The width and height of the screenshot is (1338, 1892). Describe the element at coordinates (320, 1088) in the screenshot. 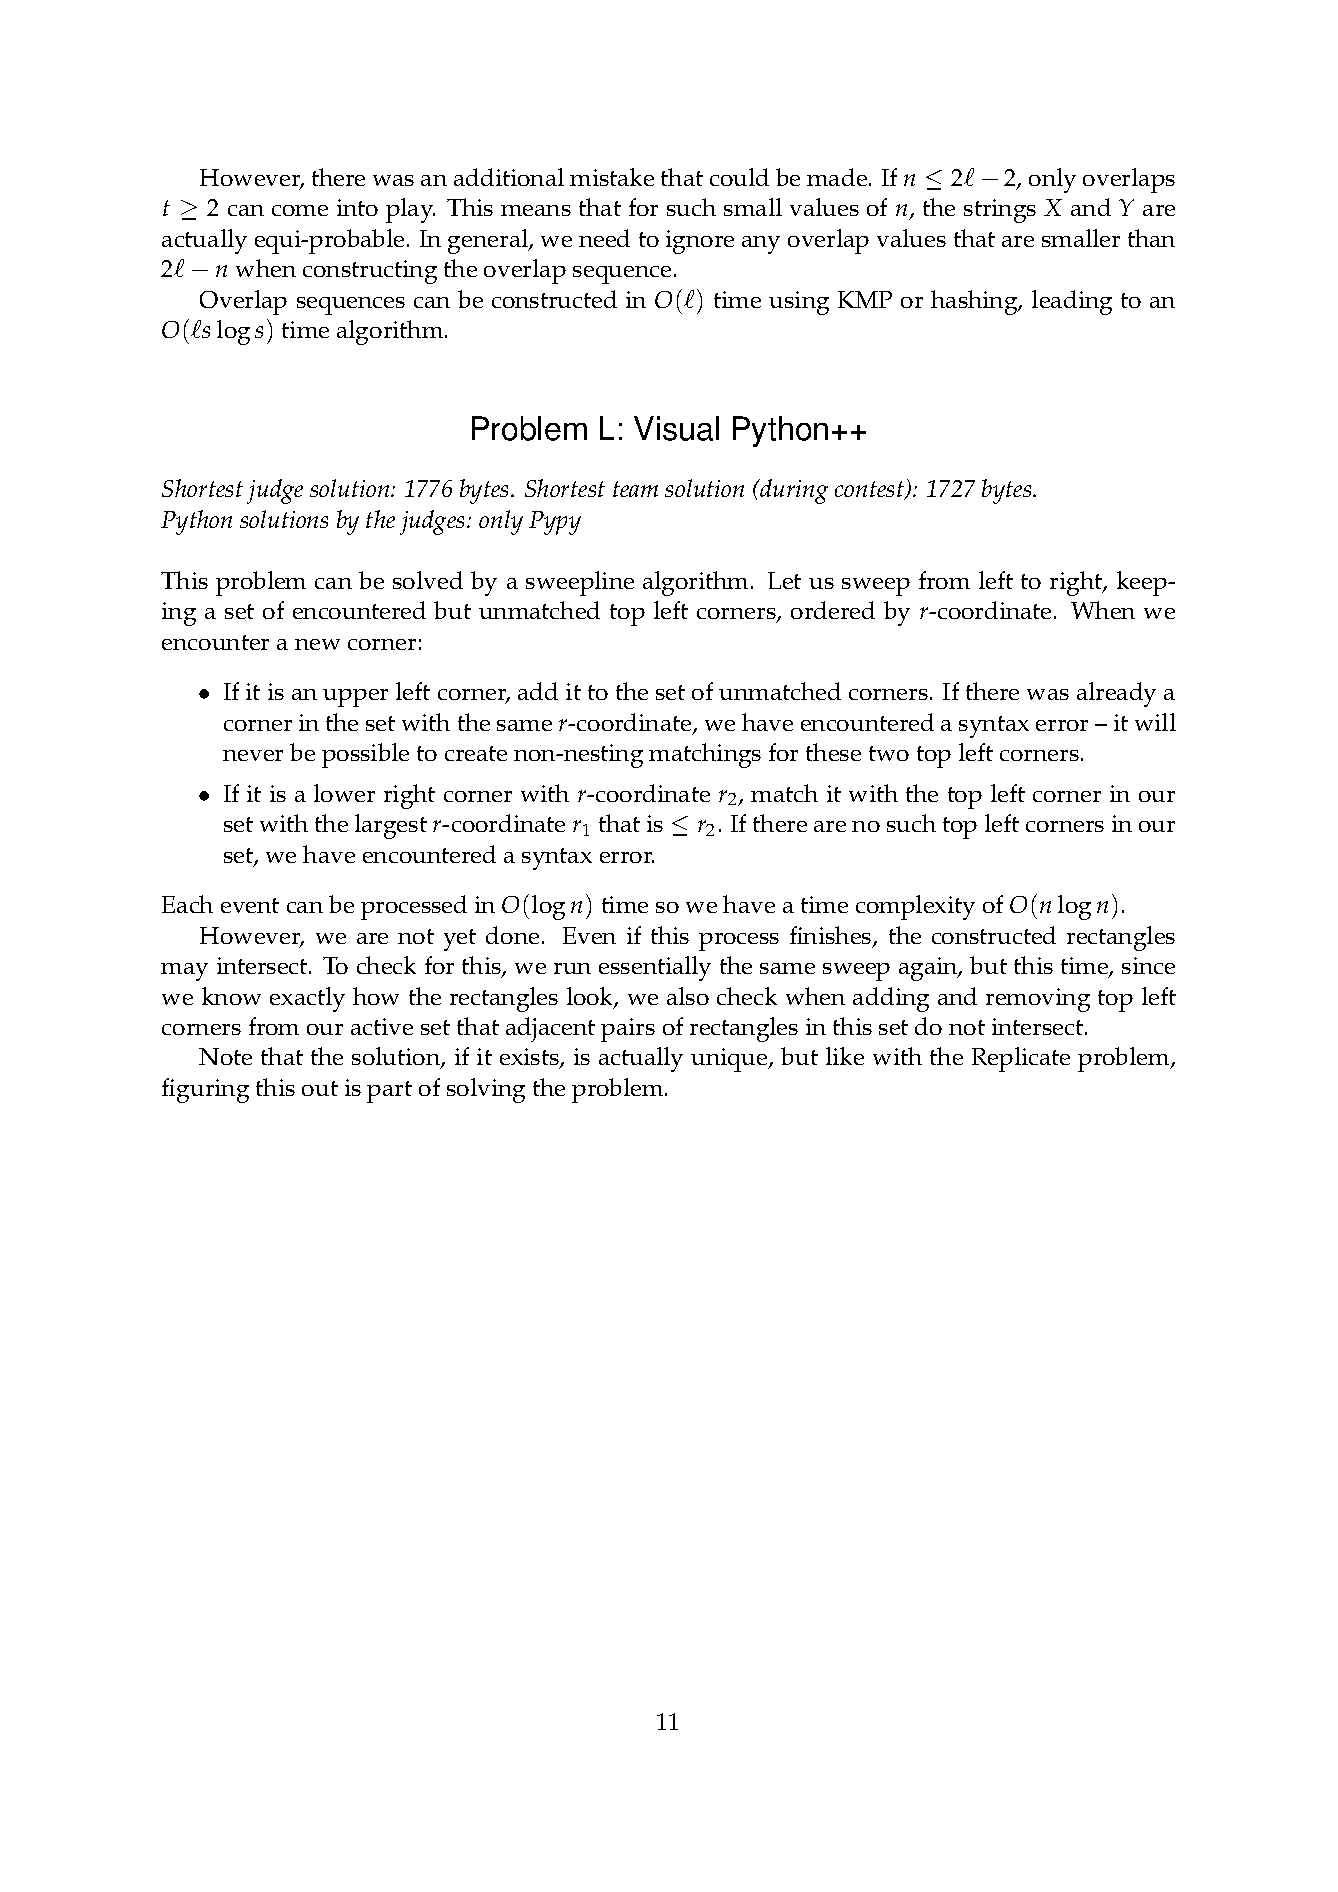

I see `out` at that location.
